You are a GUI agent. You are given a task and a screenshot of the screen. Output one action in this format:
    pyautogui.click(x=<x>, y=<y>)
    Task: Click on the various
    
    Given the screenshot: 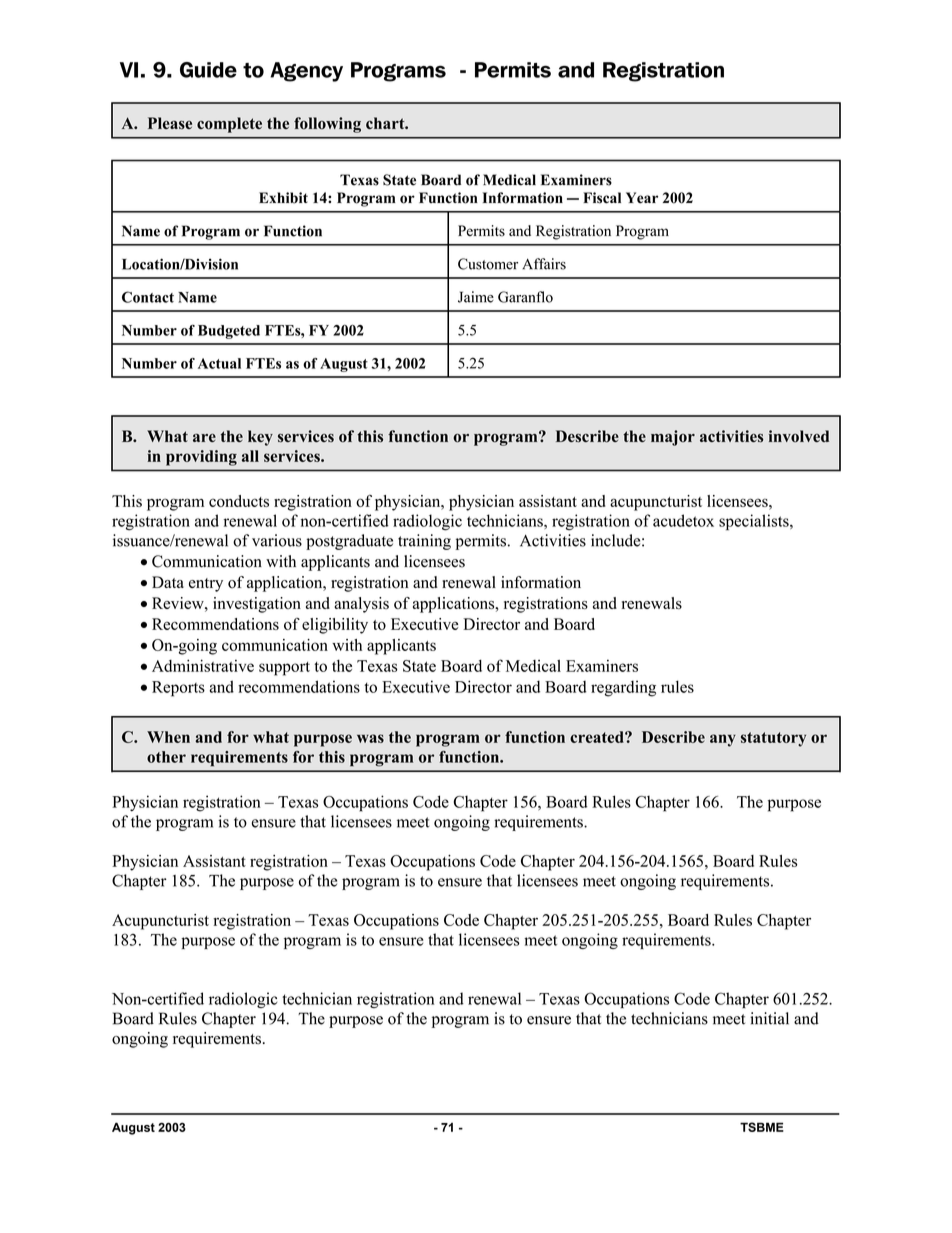 What is the action you would take?
    pyautogui.click(x=277, y=540)
